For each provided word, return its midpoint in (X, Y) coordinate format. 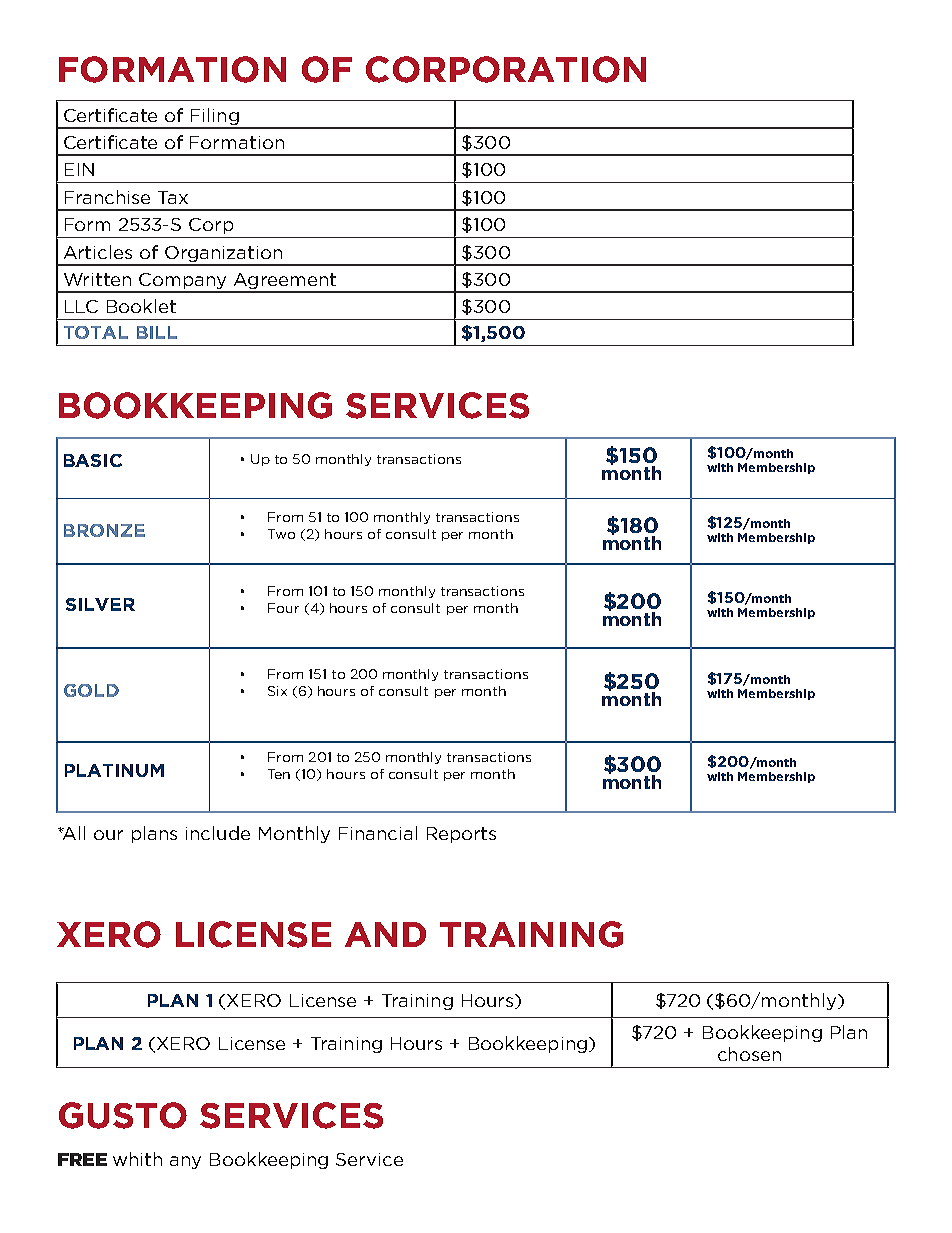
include (218, 833)
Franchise (107, 197)
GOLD (91, 690)
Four (283, 608)
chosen (749, 1054)
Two (281, 534)
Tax (173, 197)
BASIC (93, 460)
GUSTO (123, 1115)
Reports (461, 835)
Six (277, 691)
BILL (157, 332)
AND (385, 934)
